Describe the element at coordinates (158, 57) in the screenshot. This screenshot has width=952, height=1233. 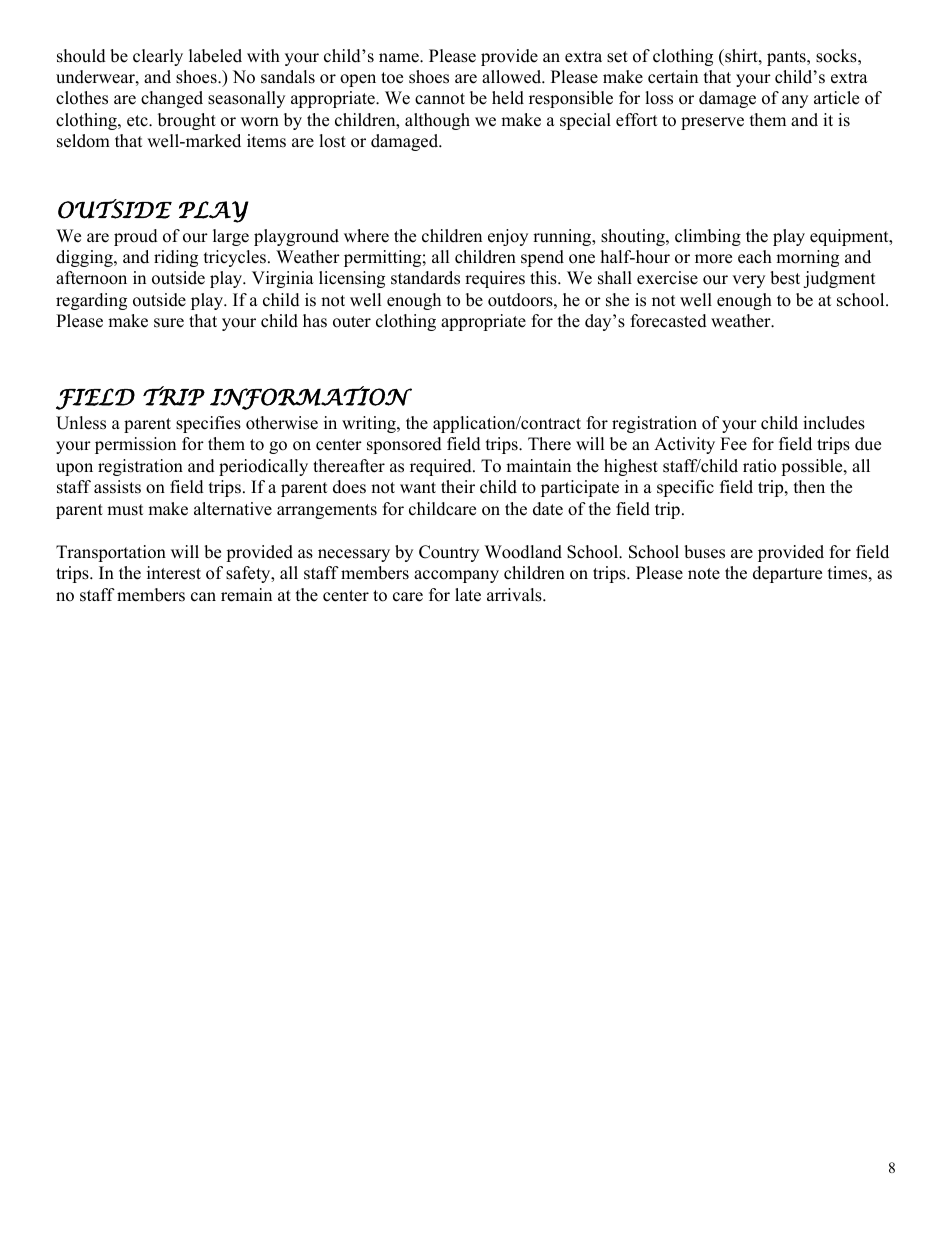
I see `clearly` at that location.
